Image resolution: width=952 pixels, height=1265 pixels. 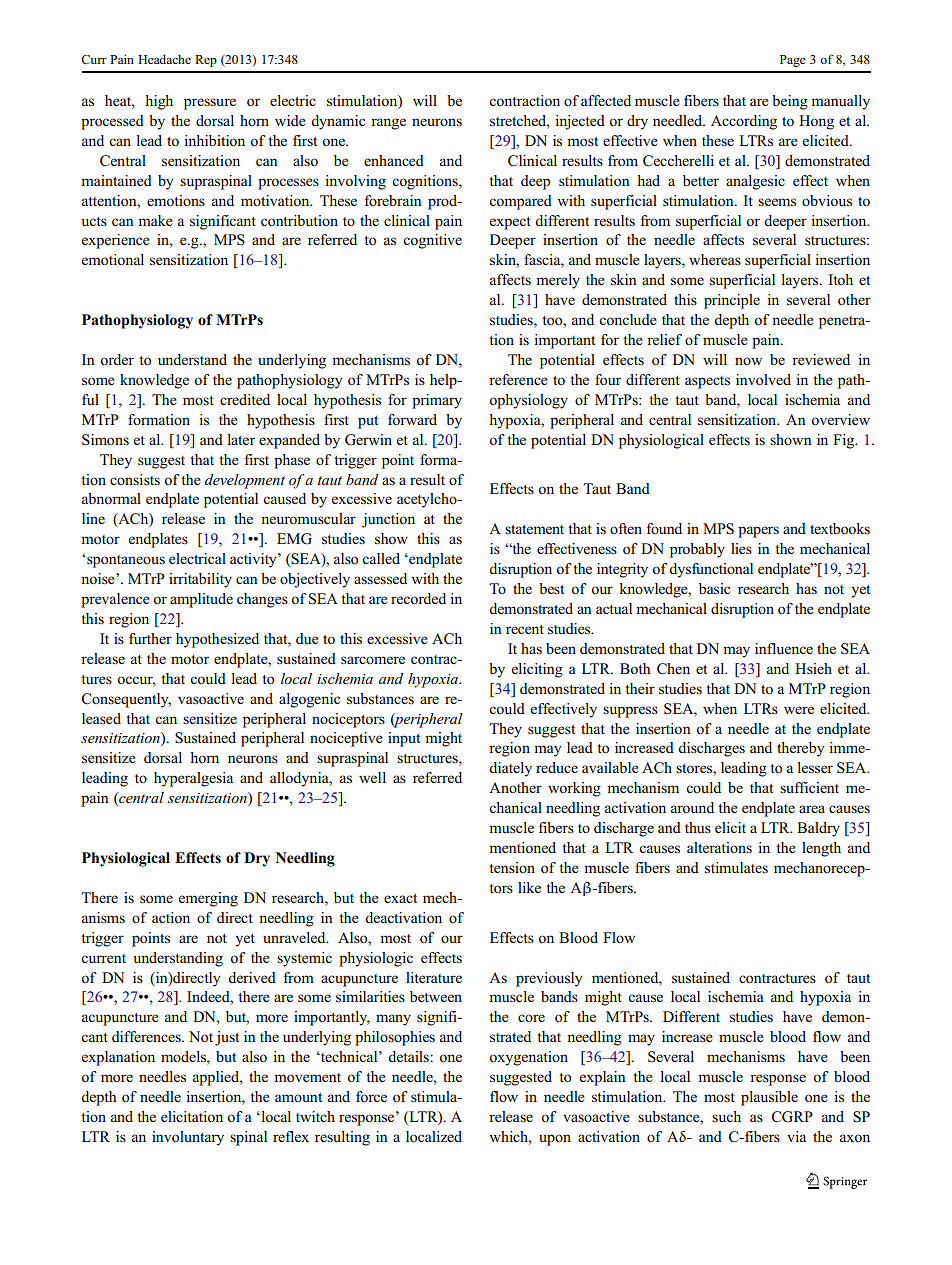 I want to click on length, so click(x=821, y=849).
